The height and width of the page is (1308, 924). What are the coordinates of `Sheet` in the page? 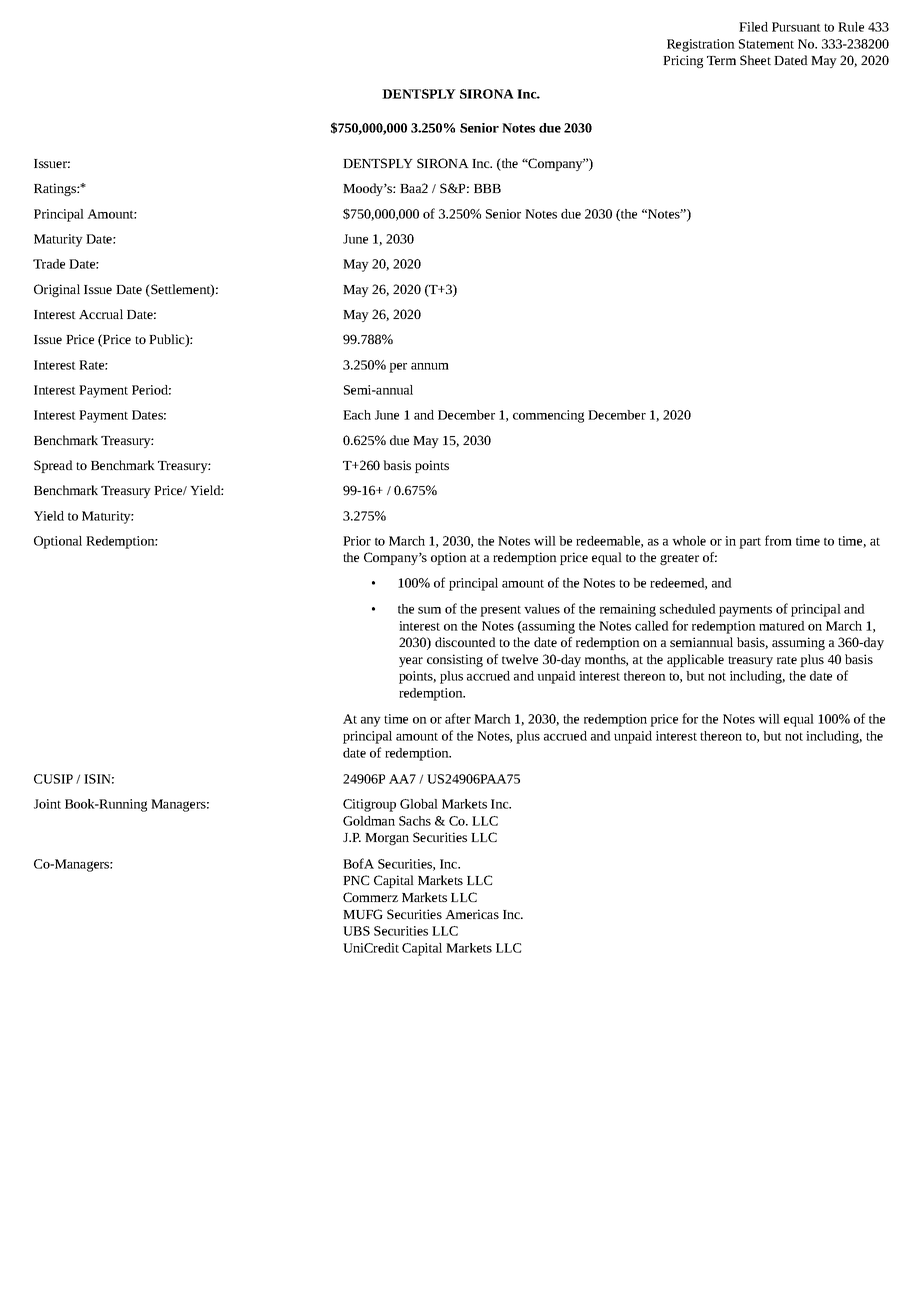 It's located at (755, 60).
